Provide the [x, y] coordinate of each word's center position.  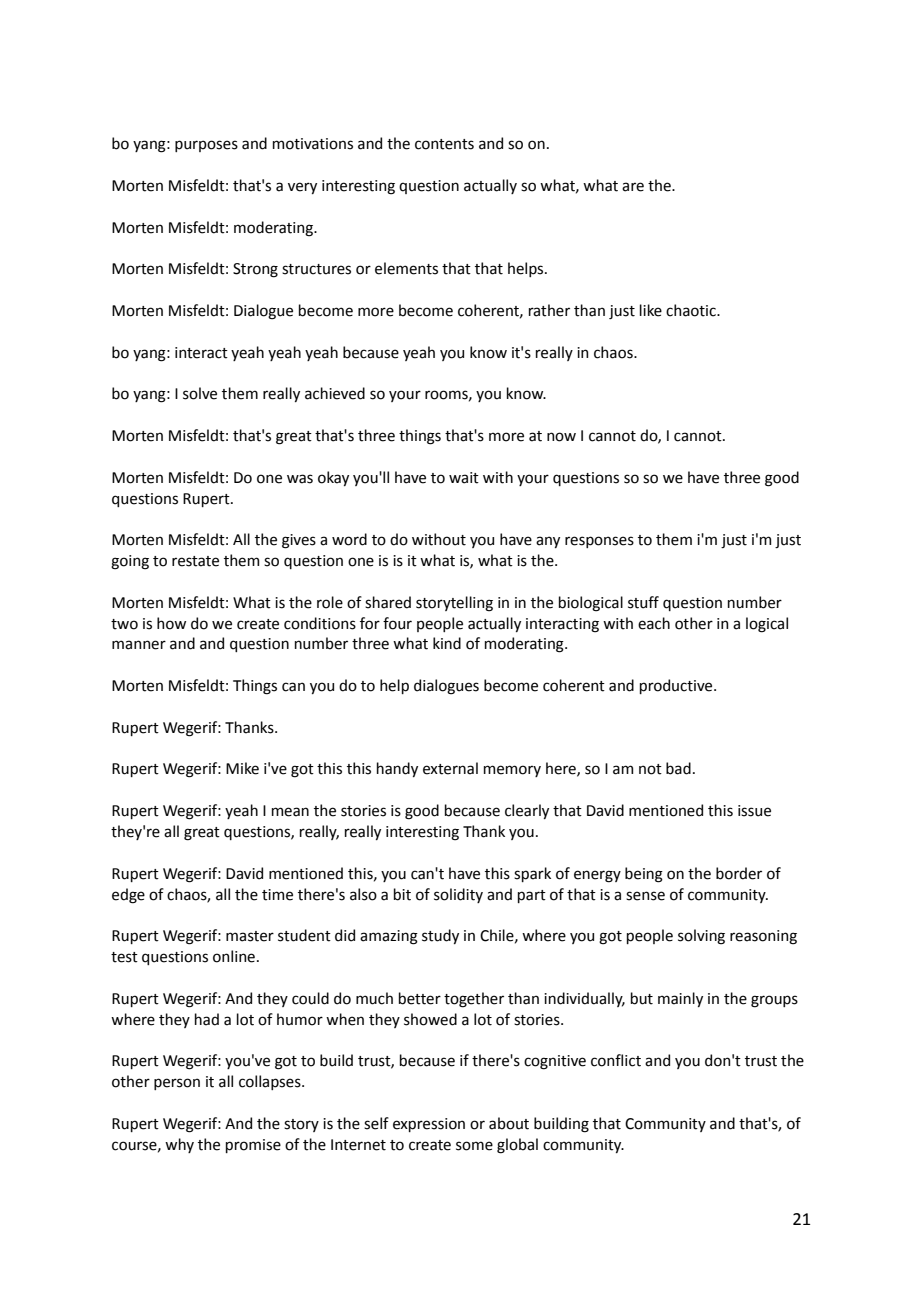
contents [444, 144]
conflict [616, 1060]
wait [464, 478]
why [179, 1145]
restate [195, 561]
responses [599, 542]
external [450, 768]
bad [678, 768]
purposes [206, 146]
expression [429, 1125]
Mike [242, 768]
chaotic [692, 310]
